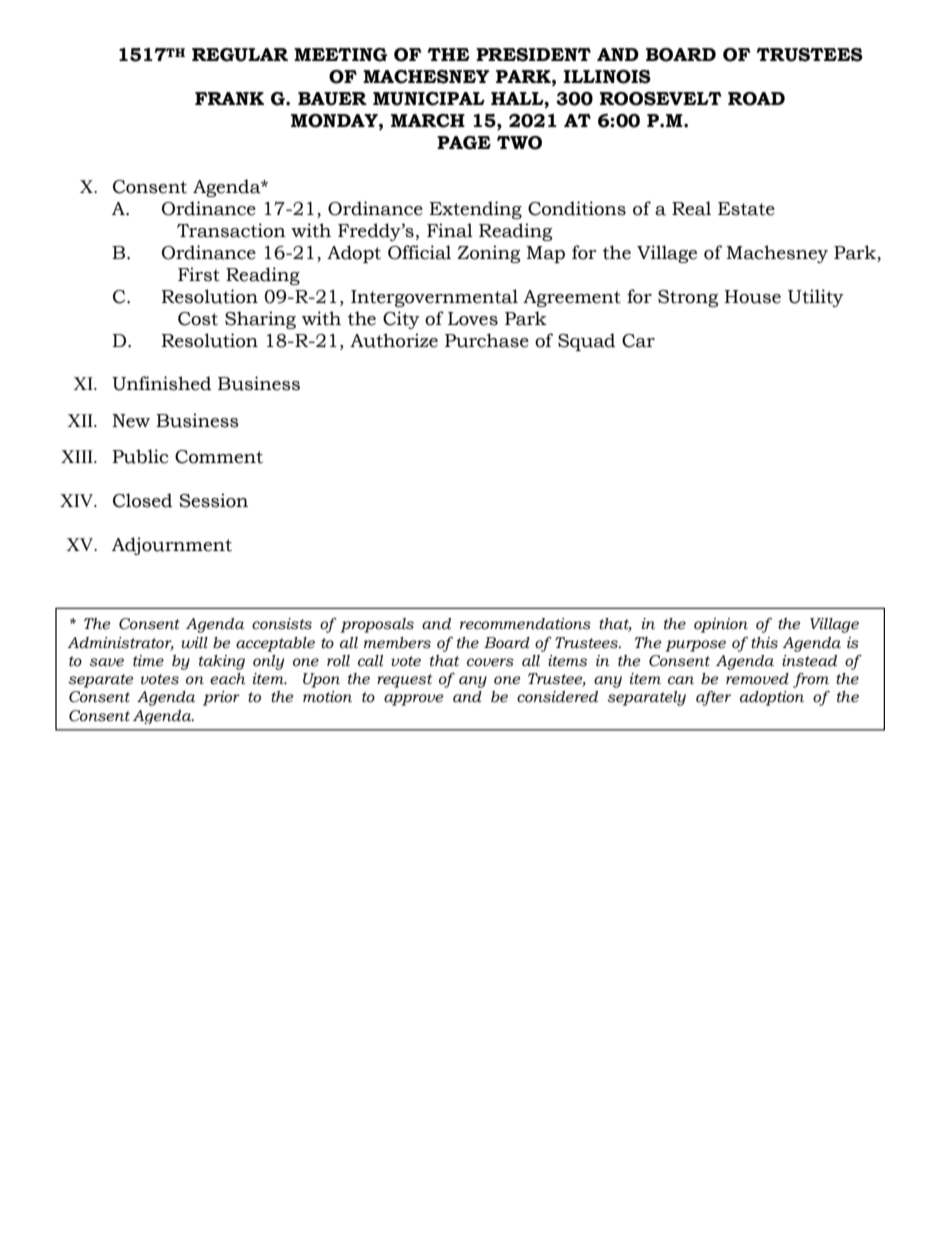  I want to click on Car, so click(638, 341).
